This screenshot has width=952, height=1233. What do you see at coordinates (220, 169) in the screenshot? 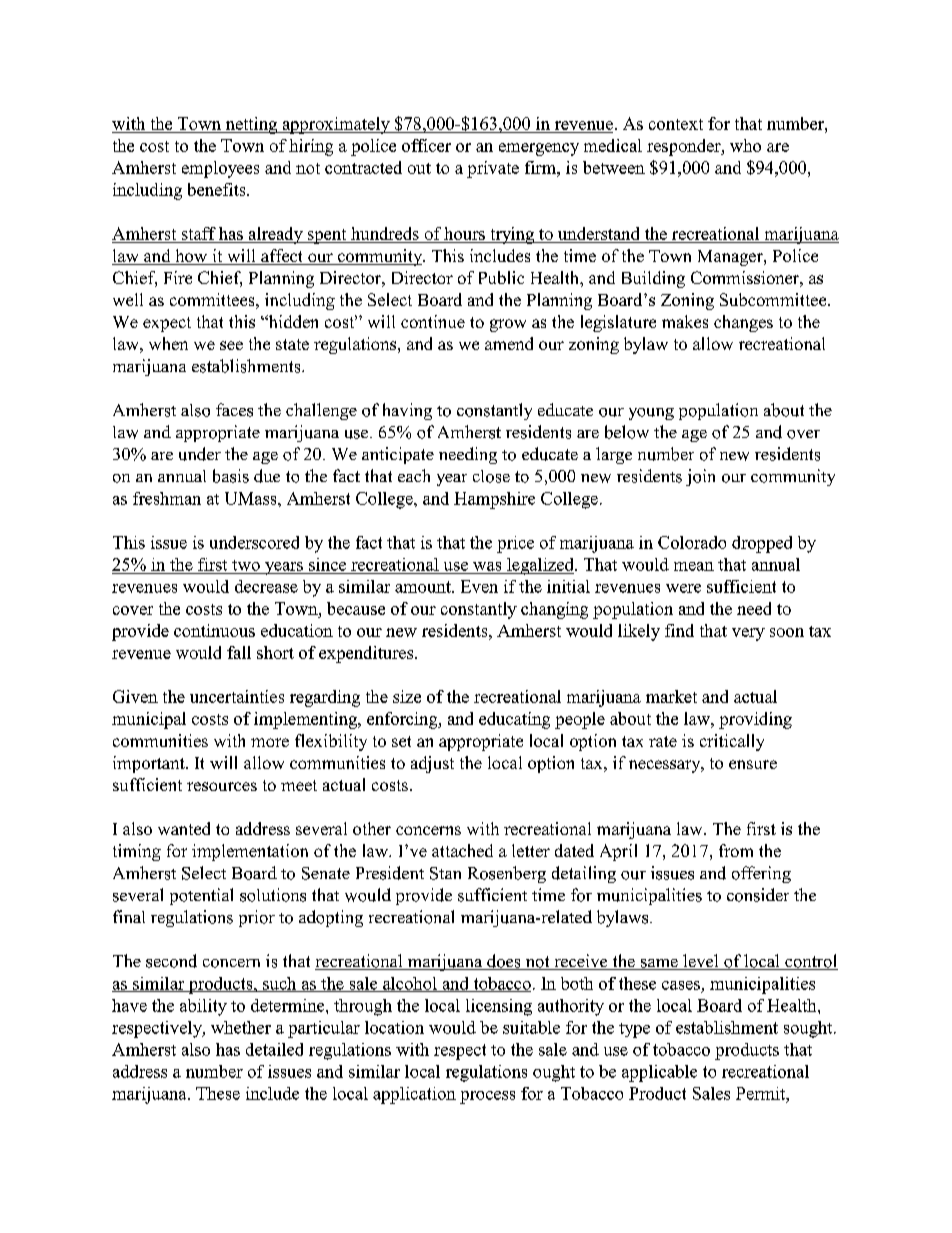
I see `employees` at bounding box center [220, 169].
